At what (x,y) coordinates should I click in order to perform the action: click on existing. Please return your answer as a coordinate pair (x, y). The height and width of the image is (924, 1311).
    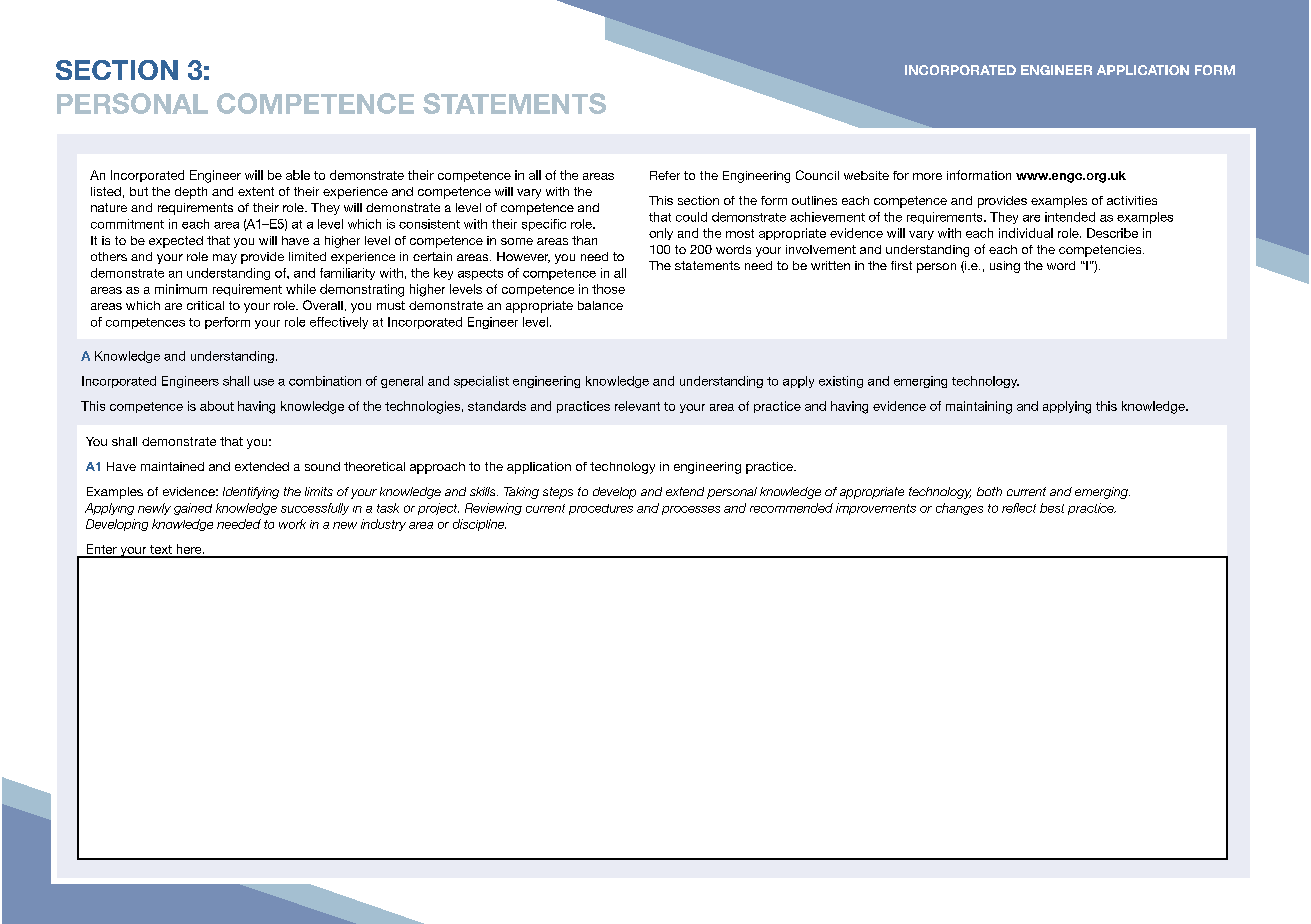
    Looking at the image, I should click on (841, 382).
